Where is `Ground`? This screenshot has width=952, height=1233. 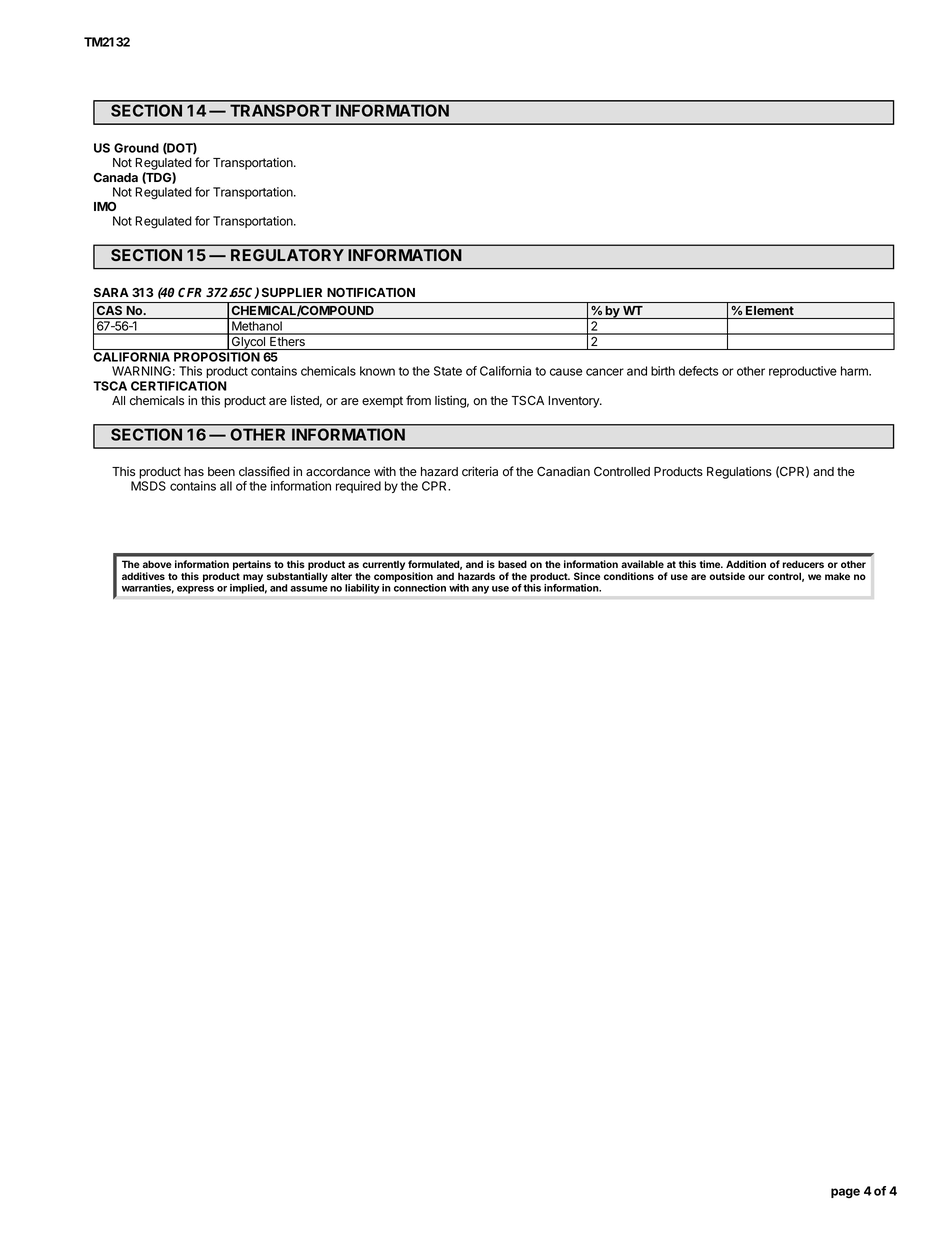 Ground is located at coordinates (136, 148).
